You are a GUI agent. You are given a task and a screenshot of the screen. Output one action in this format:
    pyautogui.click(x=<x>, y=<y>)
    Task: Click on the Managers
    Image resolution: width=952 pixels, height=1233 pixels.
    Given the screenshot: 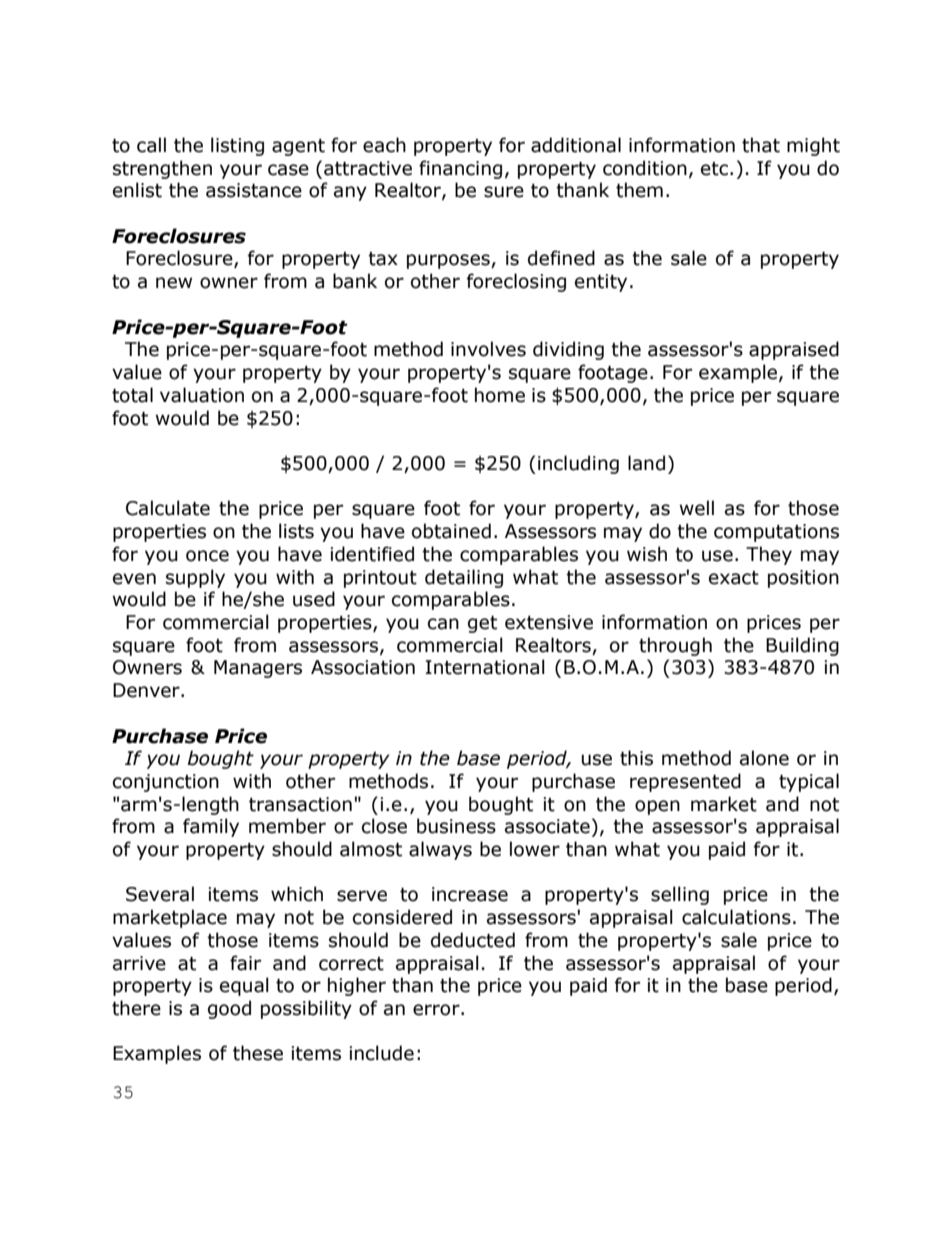 What is the action you would take?
    pyautogui.click(x=258, y=669)
